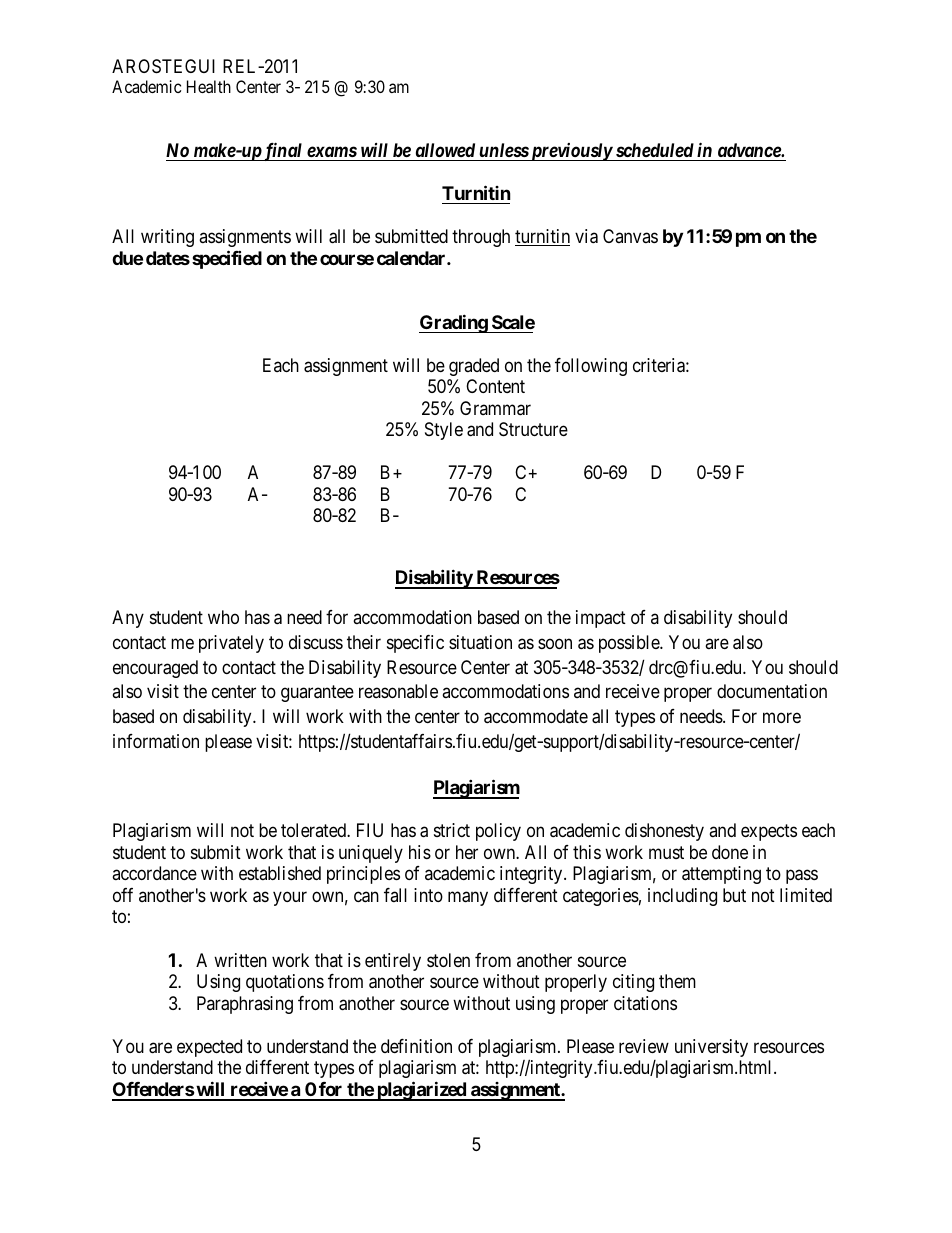  What do you see at coordinates (445, 150) in the screenshot?
I see `allowed` at bounding box center [445, 150].
